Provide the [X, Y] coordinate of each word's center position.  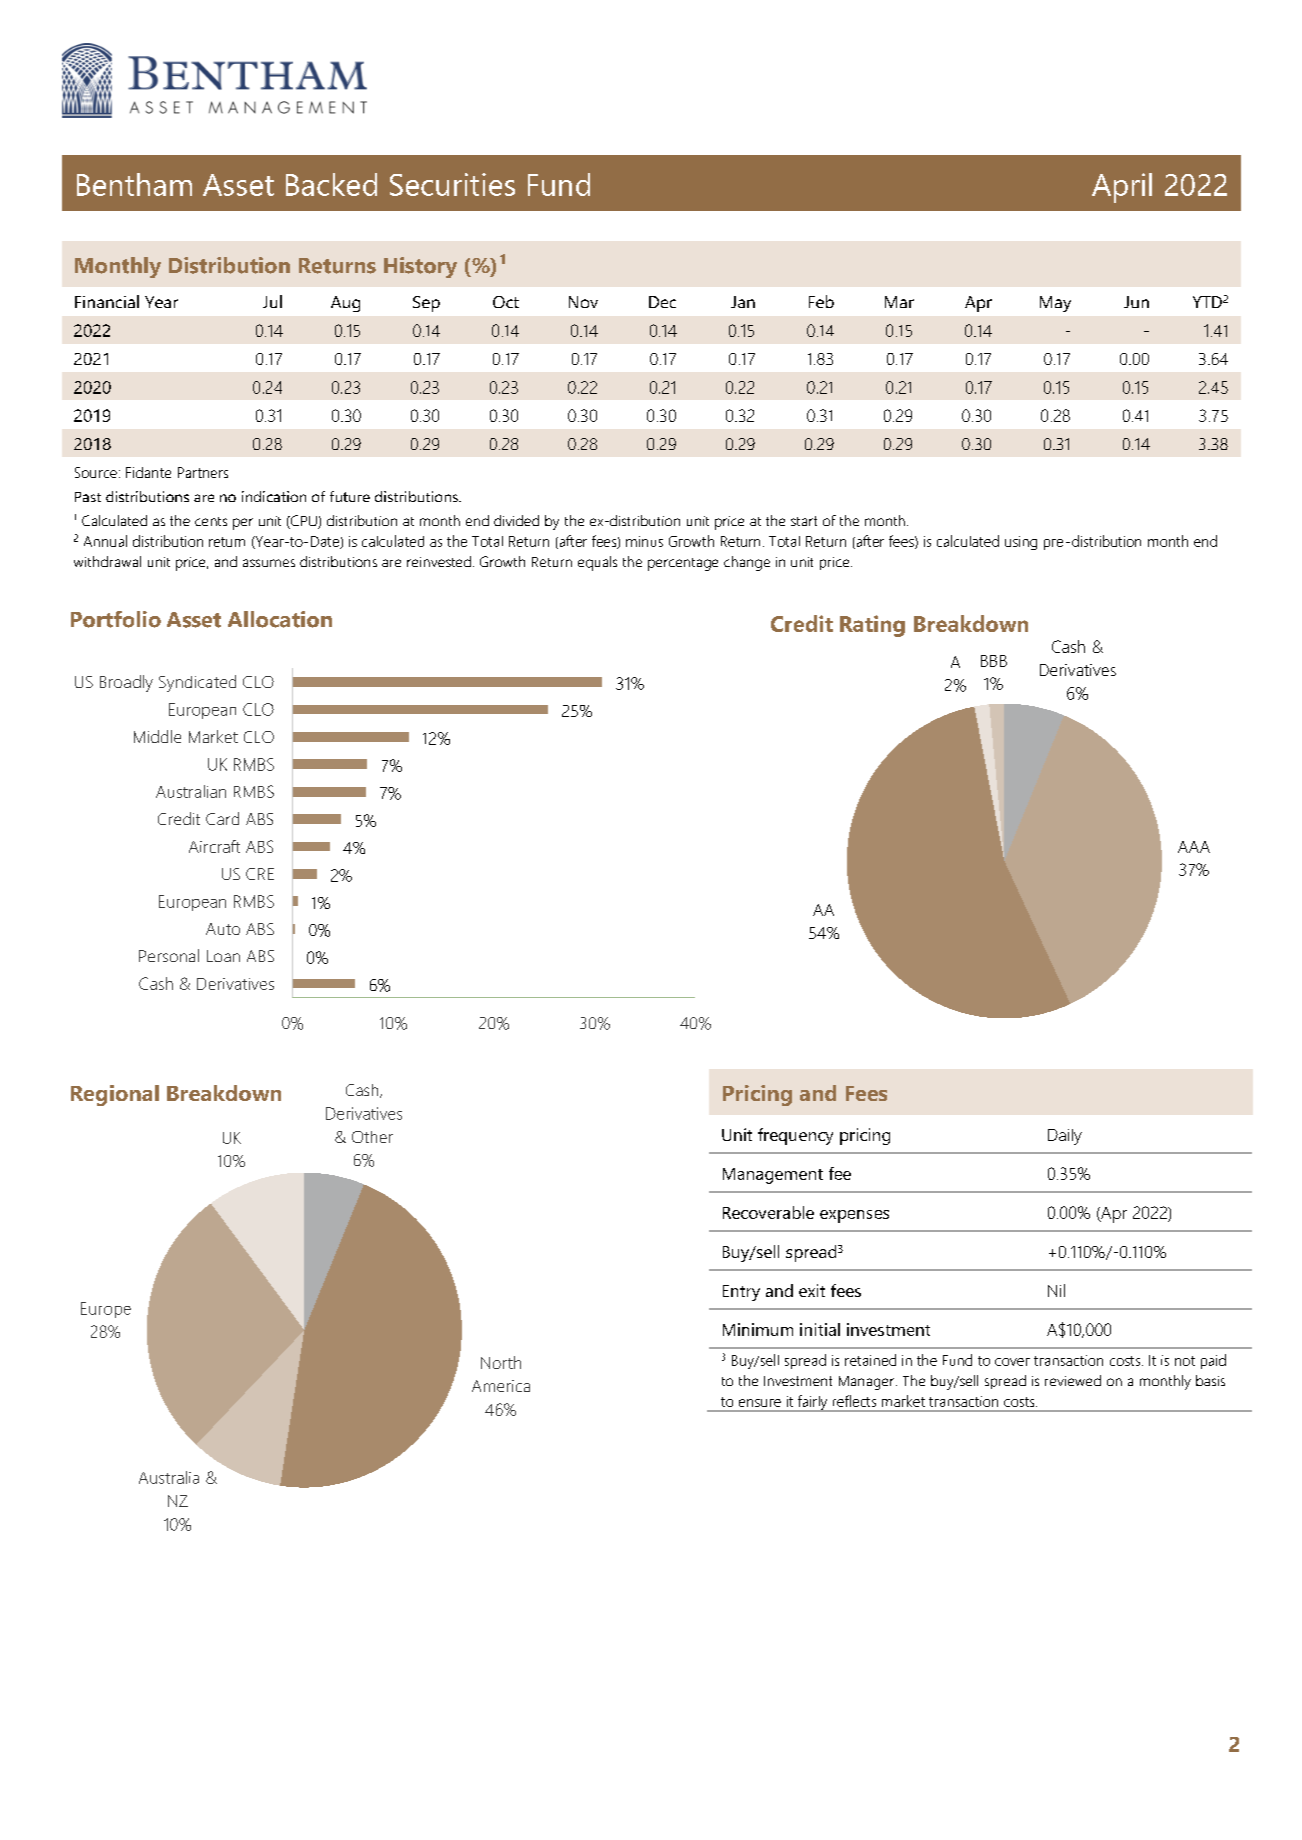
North [501, 1362]
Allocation [280, 619]
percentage [683, 564]
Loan [223, 956]
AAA [1194, 847]
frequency [795, 1136]
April [1122, 188]
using [1021, 543]
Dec [662, 302]
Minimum [758, 1329]
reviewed [1073, 1380]
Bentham [134, 184]
